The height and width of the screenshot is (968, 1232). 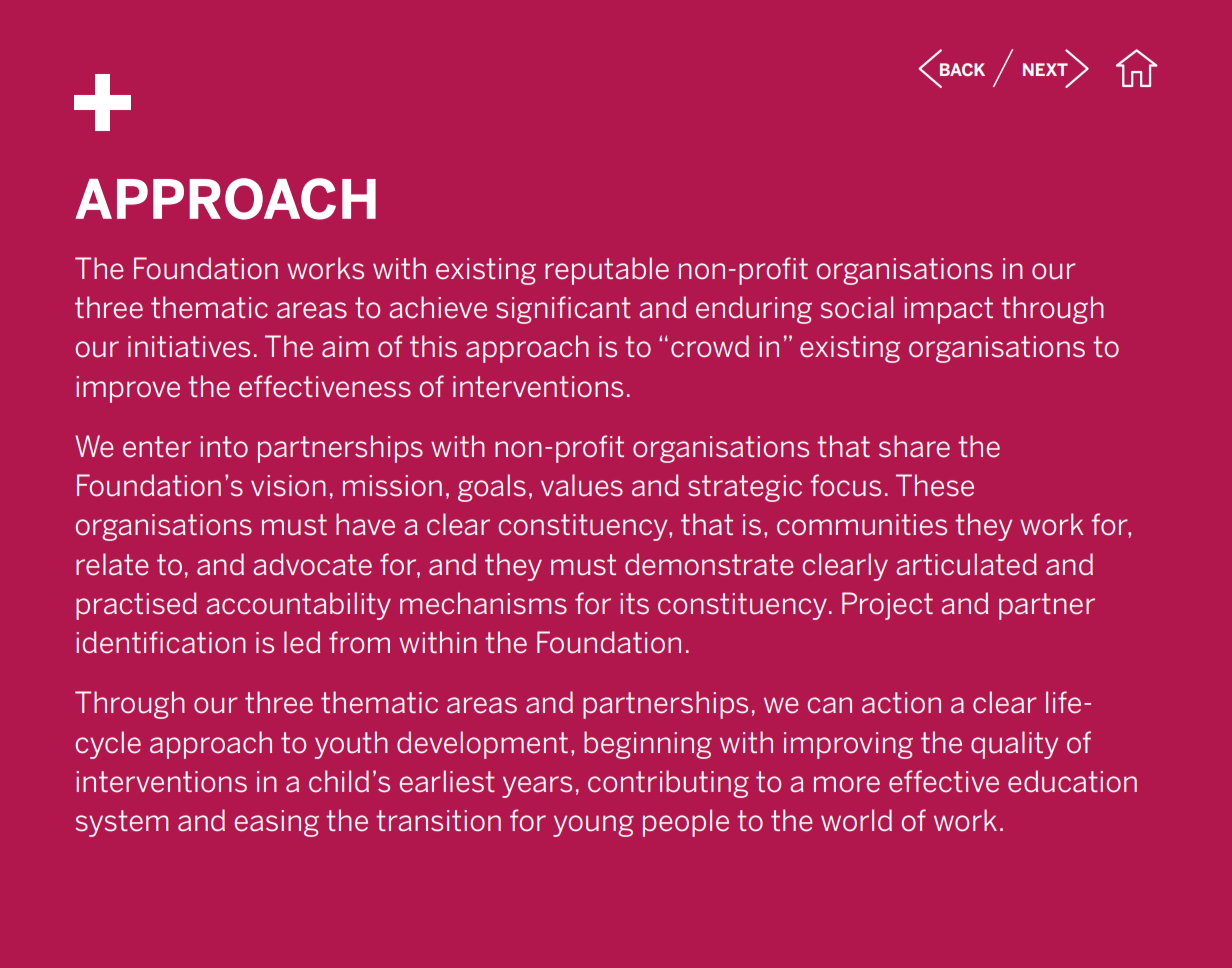 What do you see at coordinates (128, 389) in the screenshot?
I see `improve` at bounding box center [128, 389].
